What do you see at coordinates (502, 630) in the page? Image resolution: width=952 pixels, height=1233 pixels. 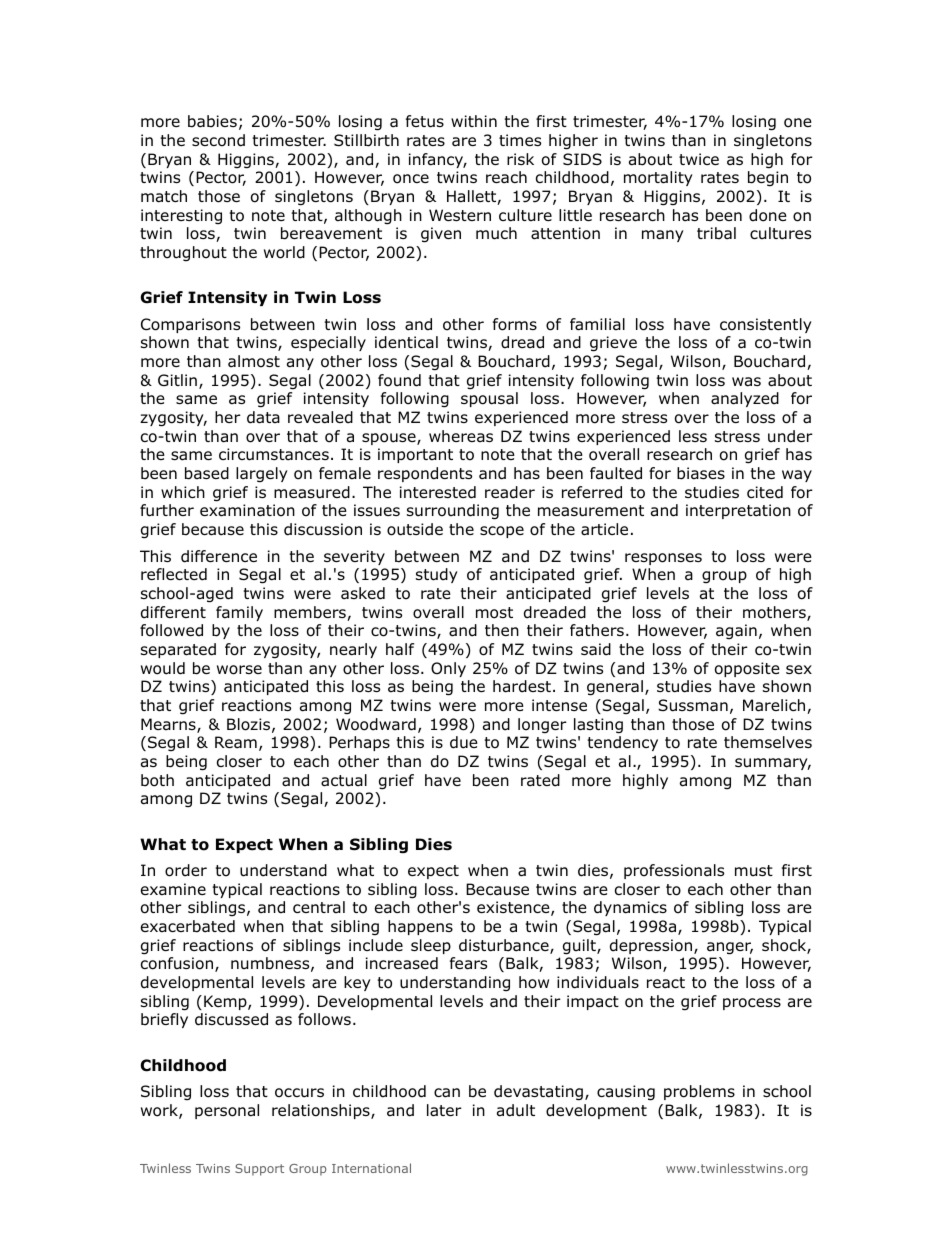 I see `then` at bounding box center [502, 630].
